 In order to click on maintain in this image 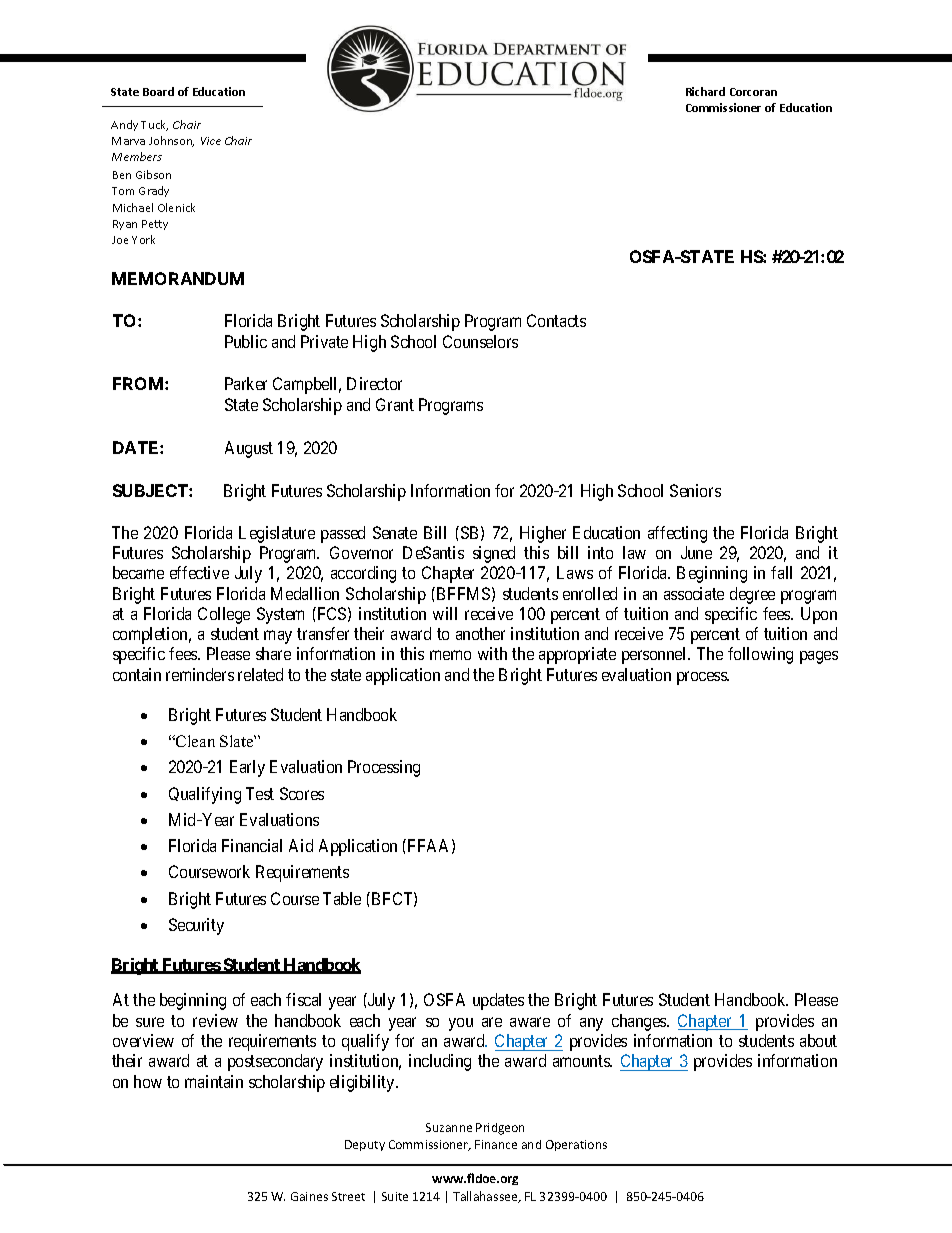, I will do `click(214, 1081)`.
